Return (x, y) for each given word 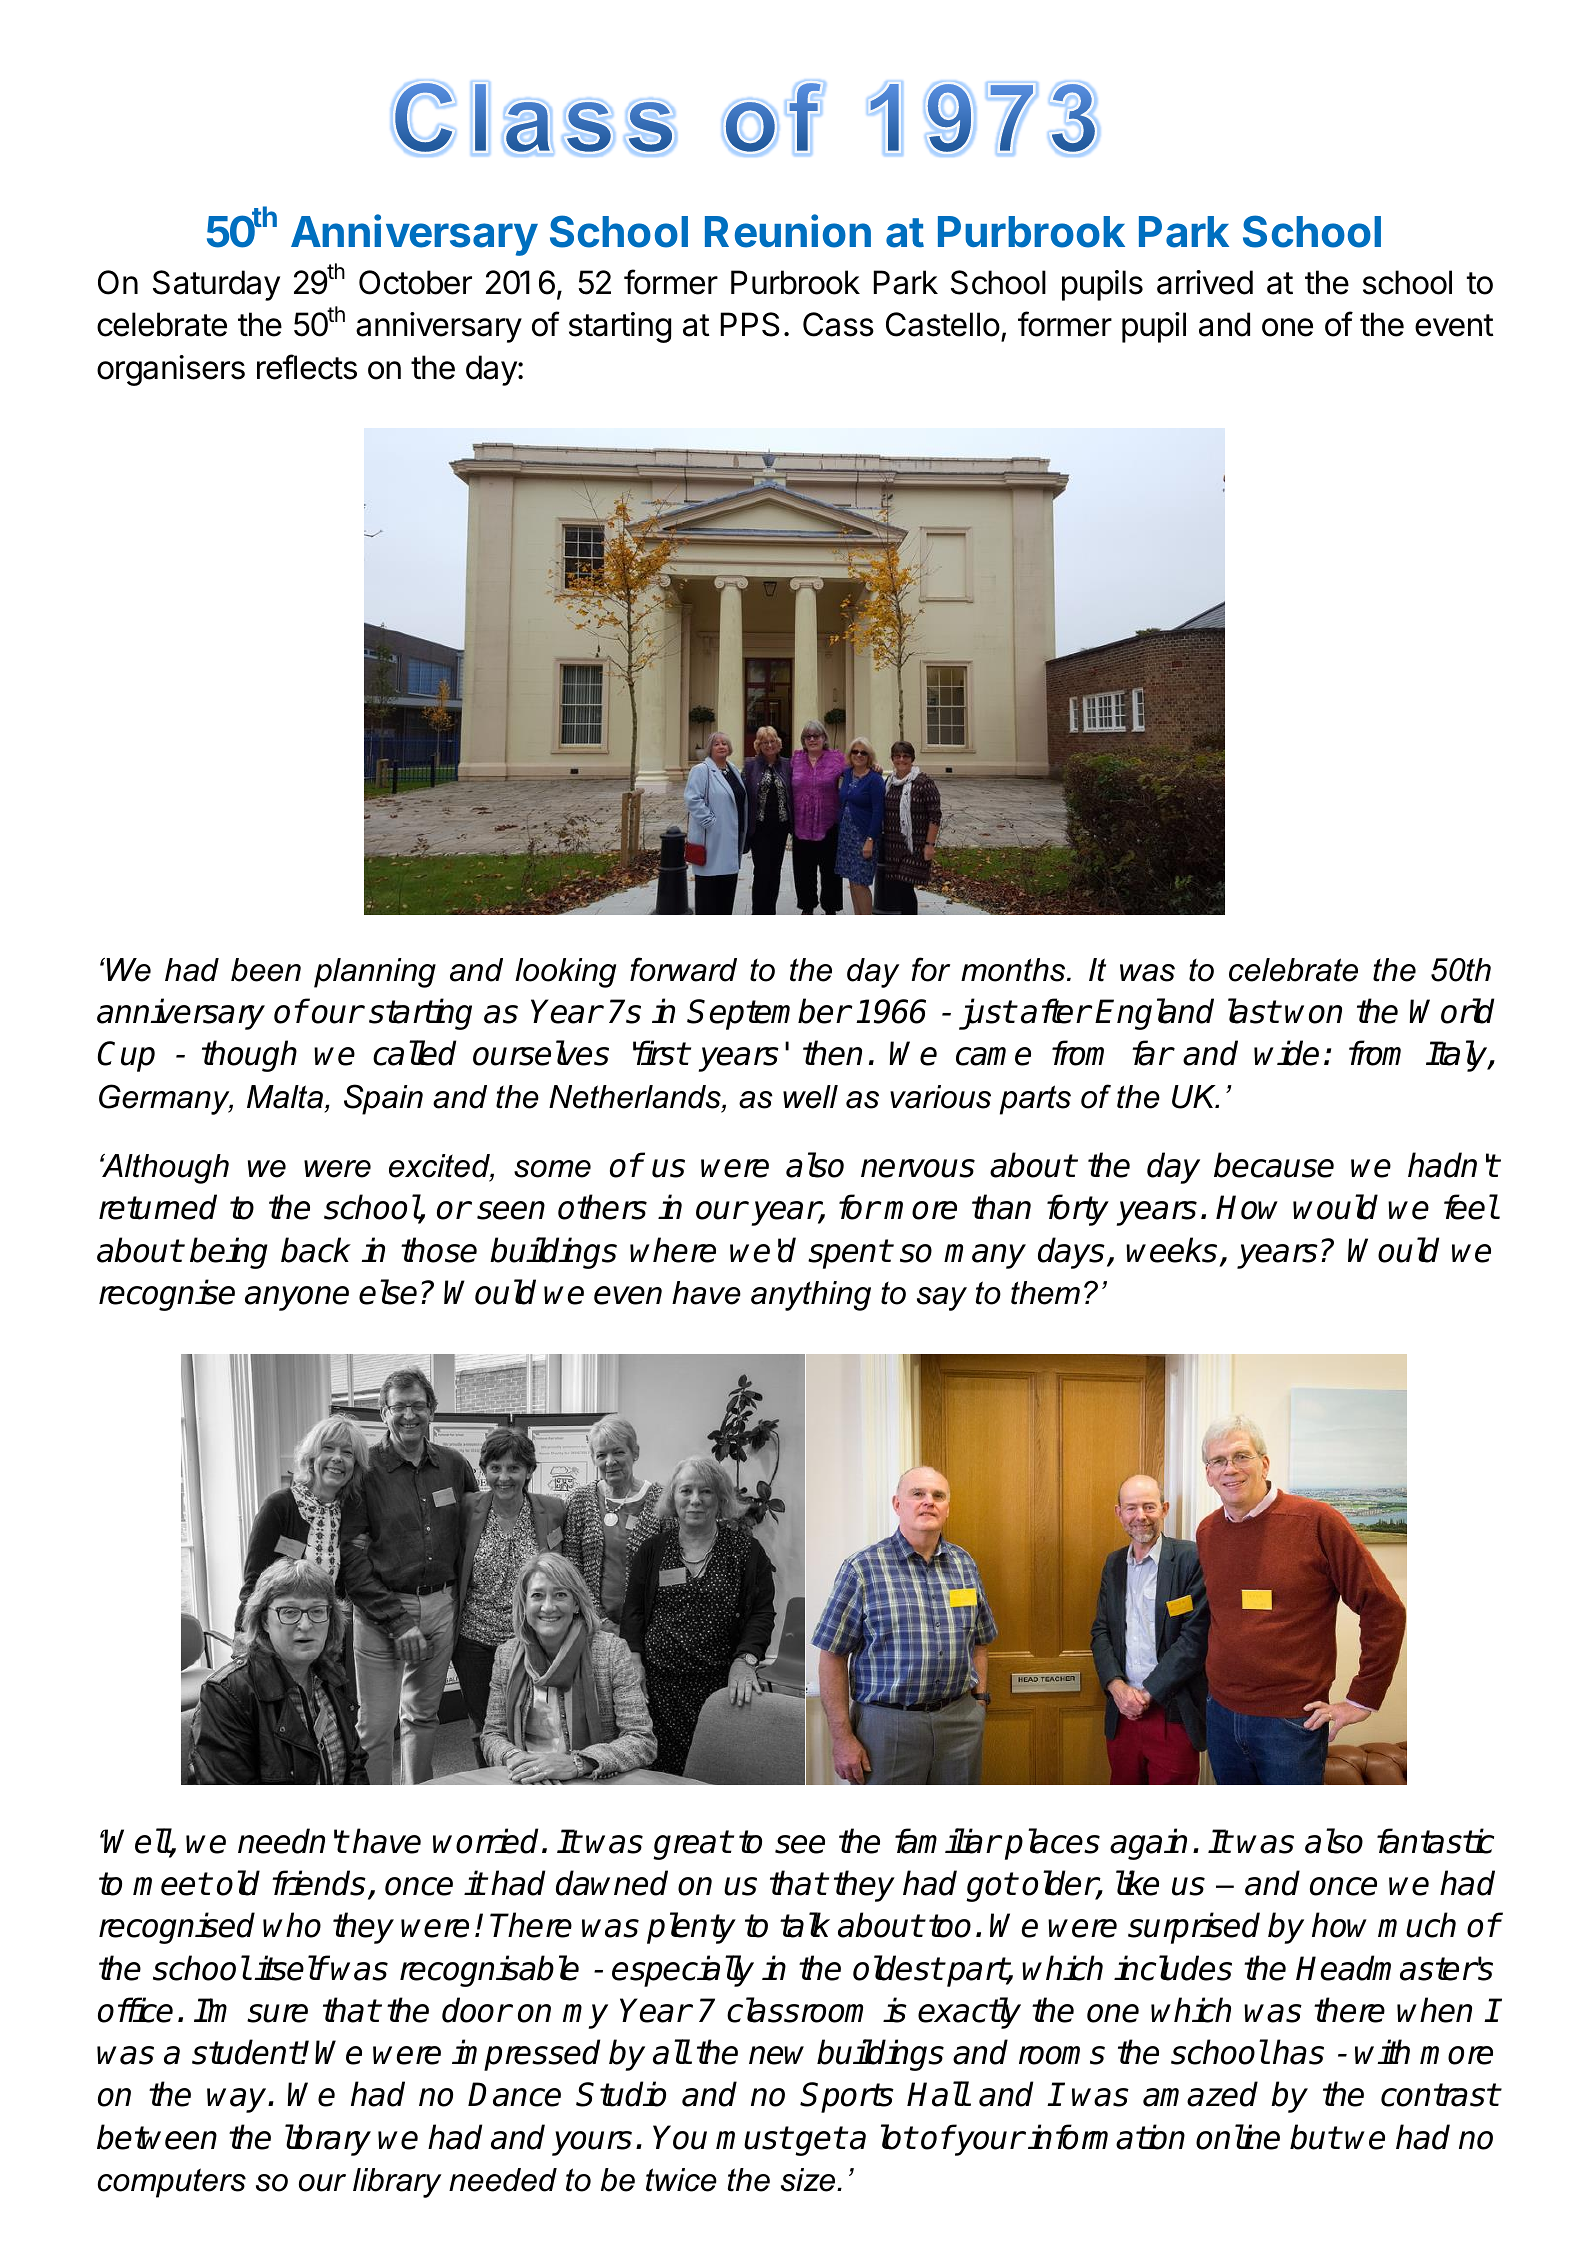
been (266, 970)
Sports (847, 2097)
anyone (297, 1298)
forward (683, 969)
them (1045, 1293)
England (1154, 1014)
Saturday (216, 285)
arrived (1205, 282)
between (157, 2137)
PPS (750, 324)
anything (811, 1296)
